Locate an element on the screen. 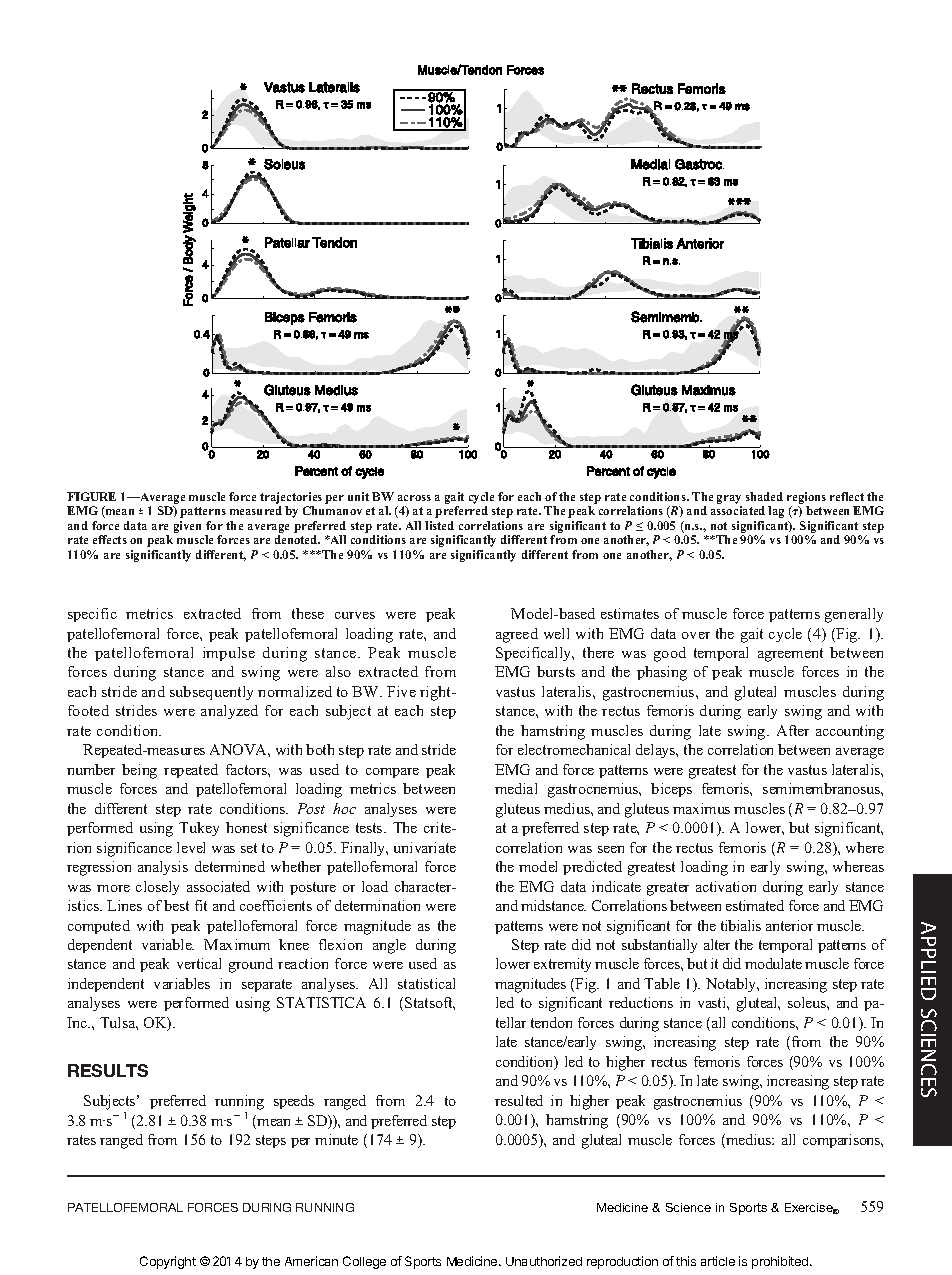 This screenshot has width=952, height=1275. prohibited is located at coordinates (781, 1262).
